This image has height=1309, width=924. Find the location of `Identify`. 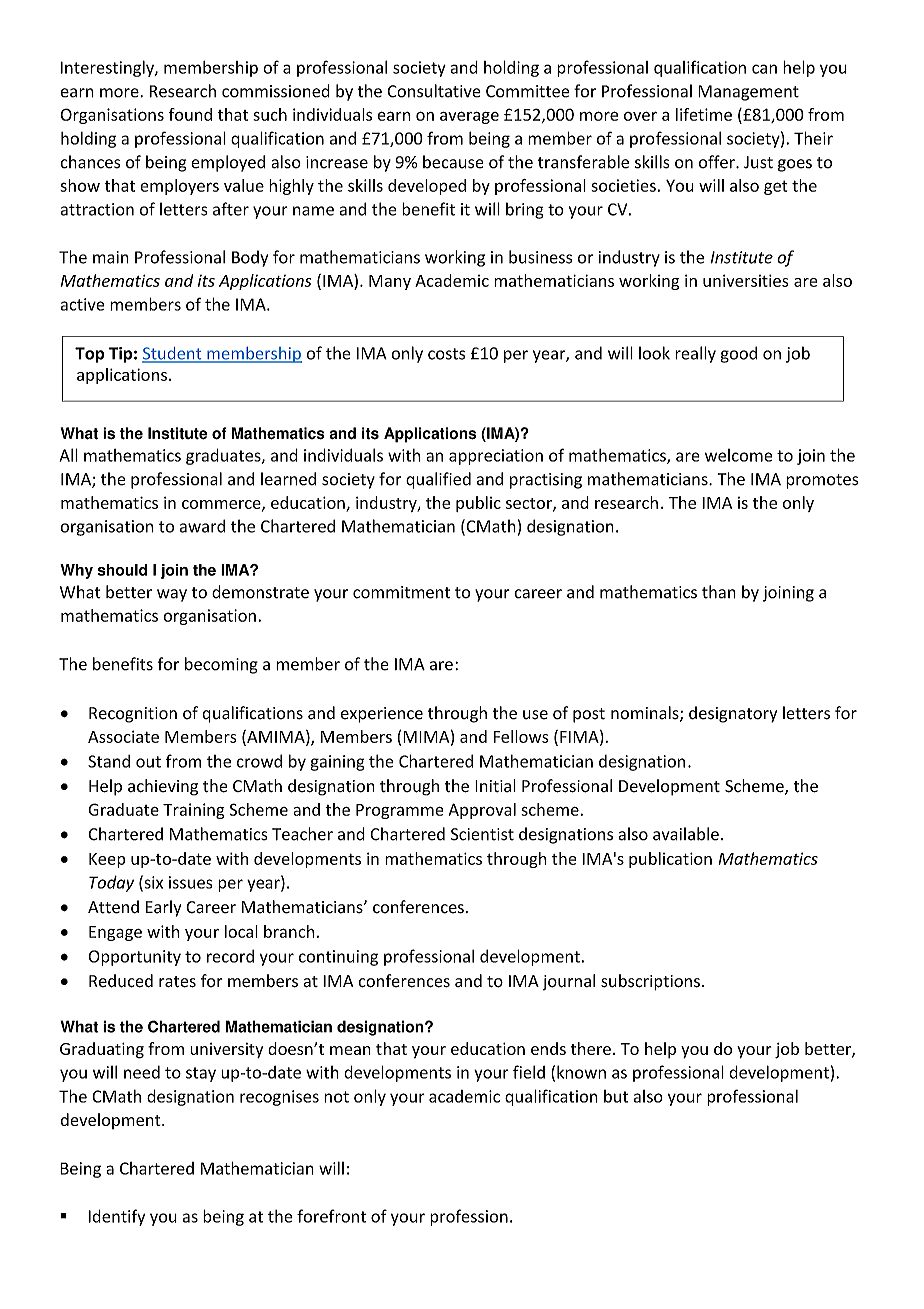

Identify is located at coordinates (116, 1217).
